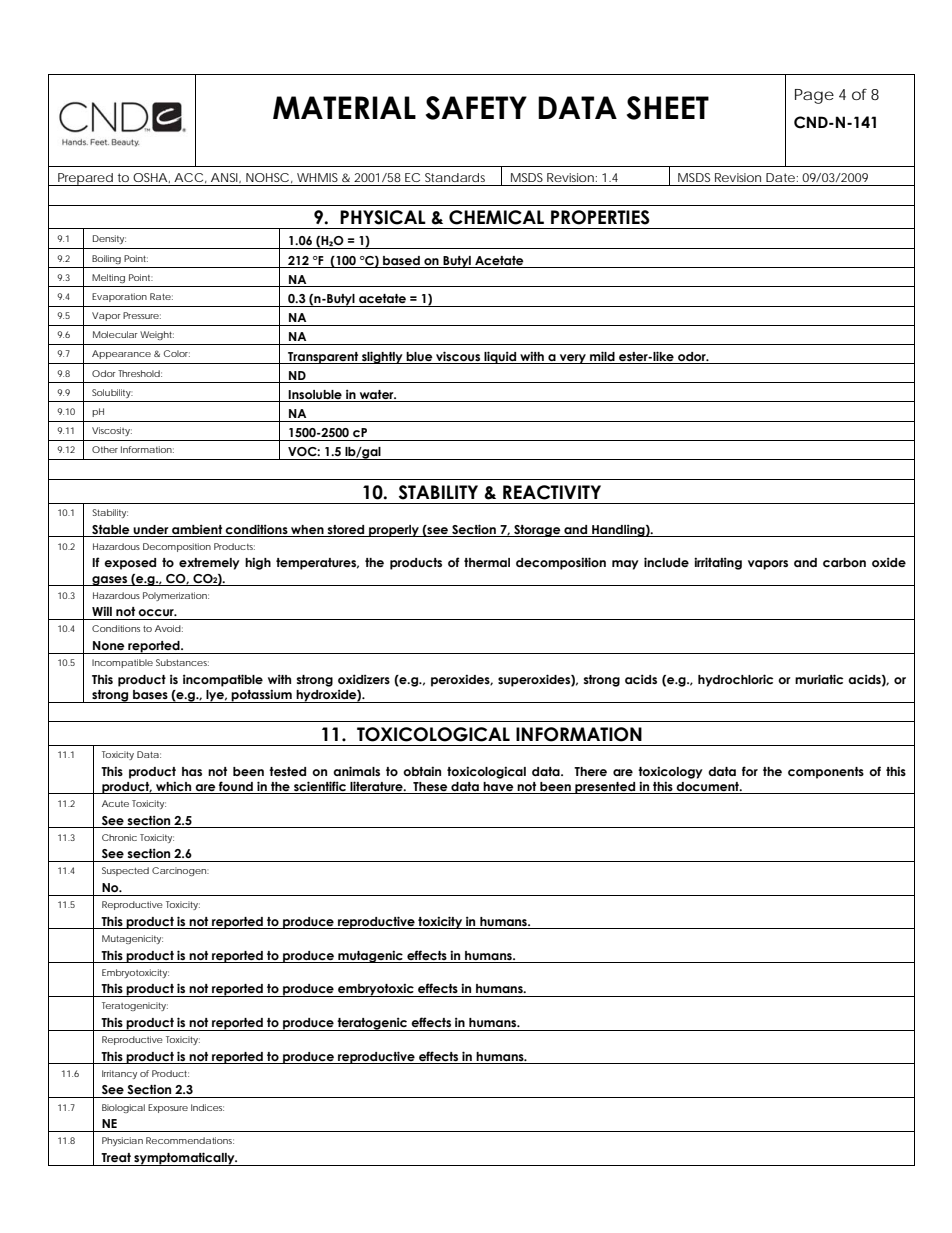 The width and height of the screenshot is (952, 1233). Describe the element at coordinates (190, 1140) in the screenshot. I see `Recommendations` at that location.
